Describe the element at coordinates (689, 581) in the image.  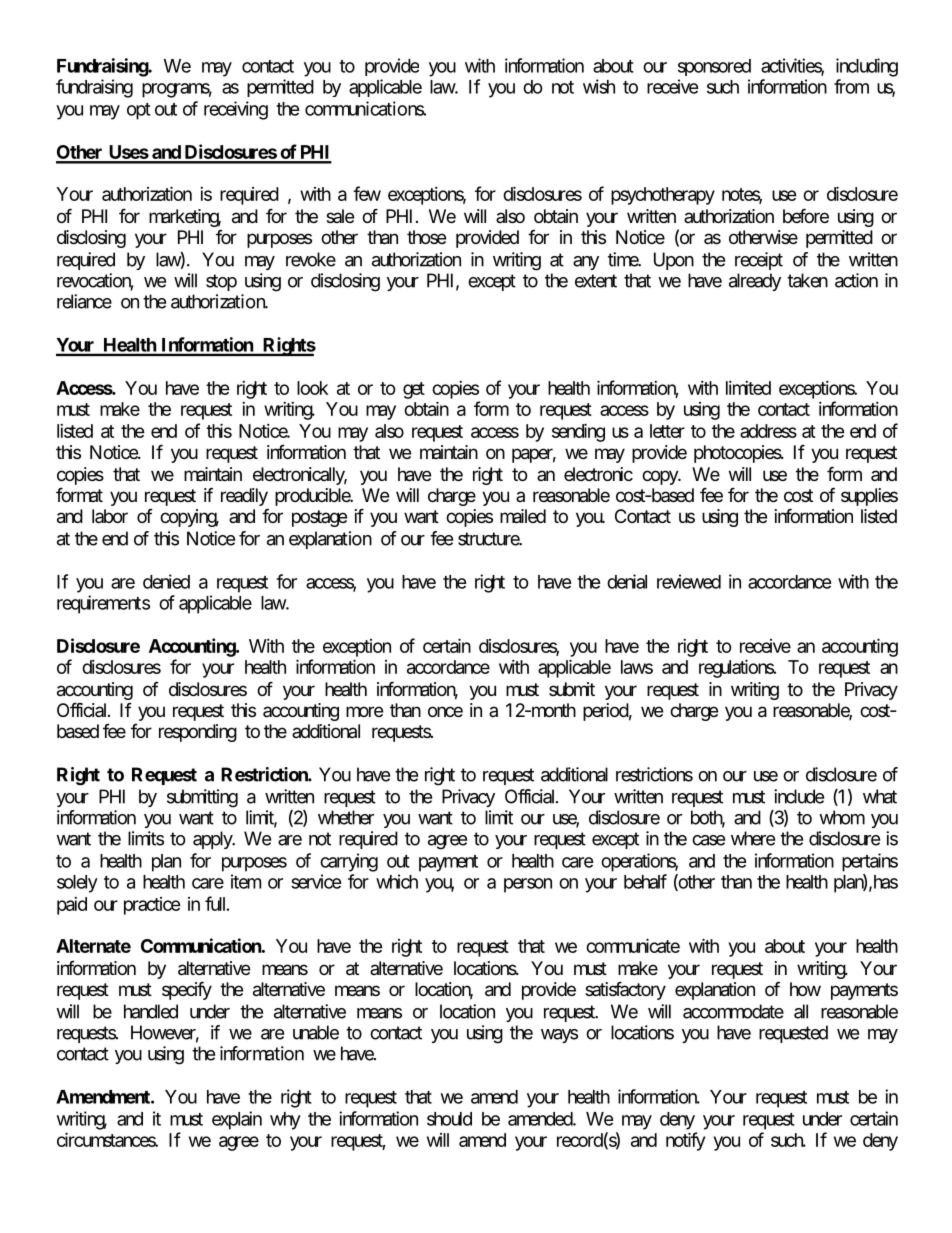
I see `reviewed` at that location.
